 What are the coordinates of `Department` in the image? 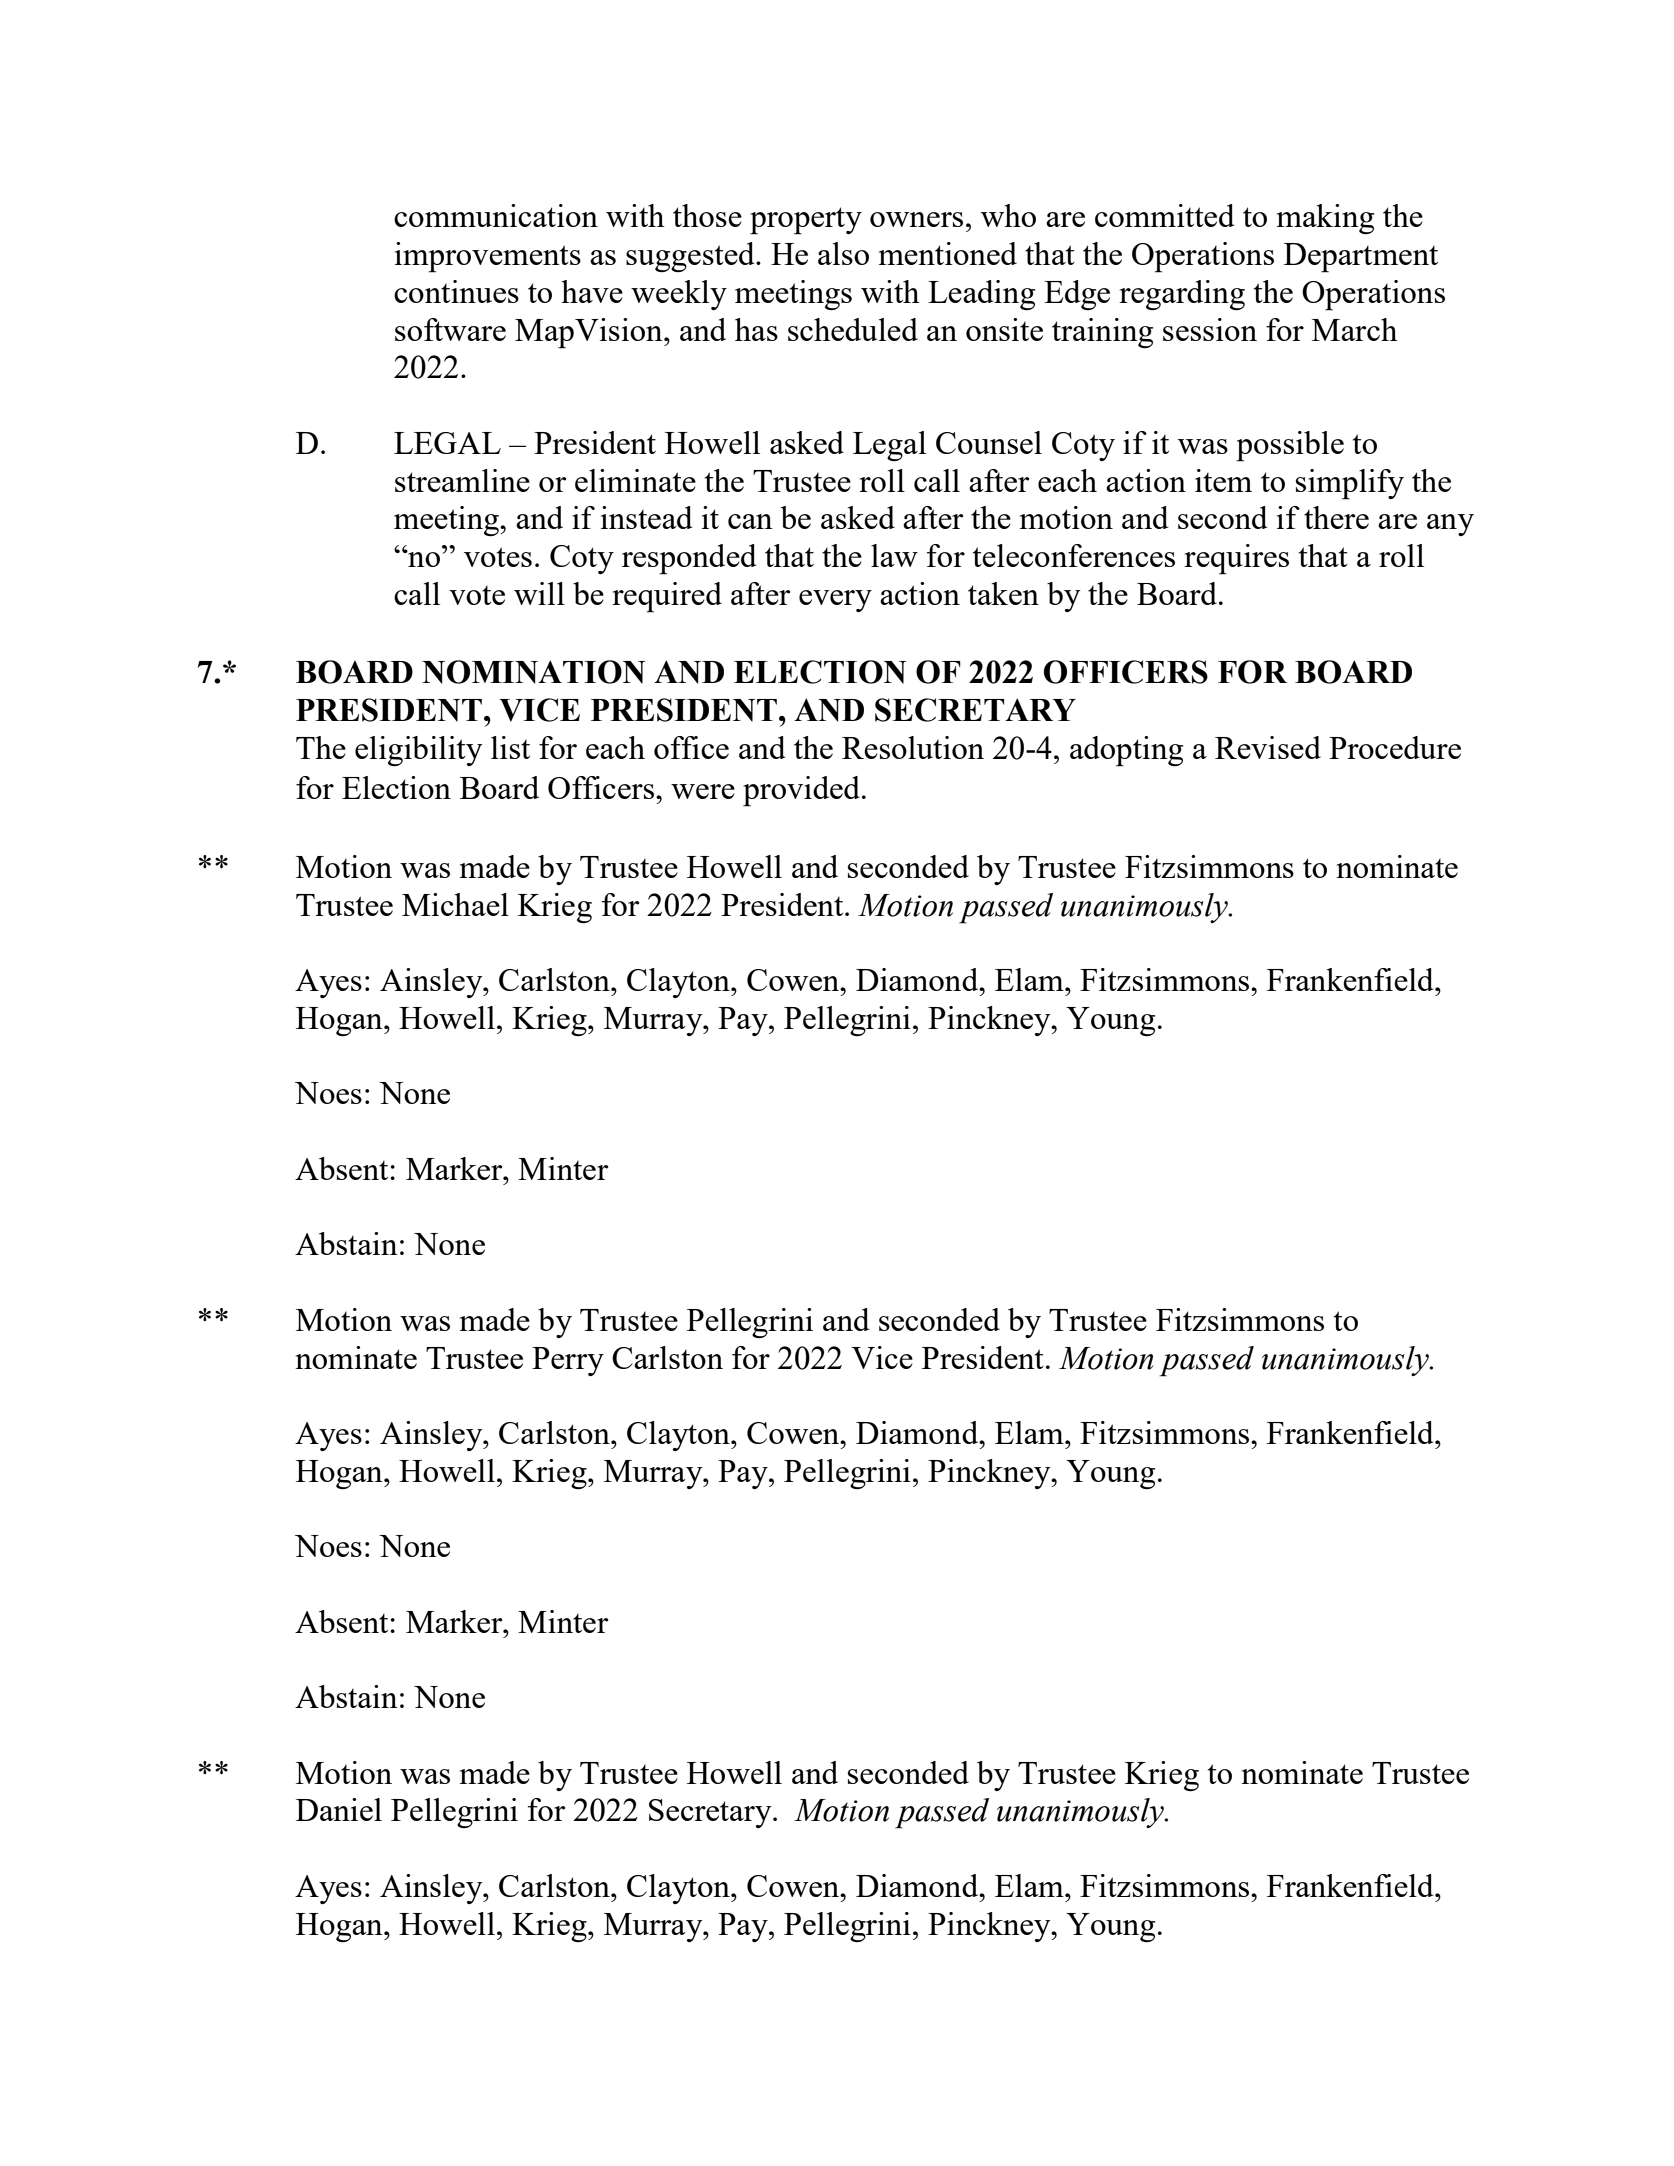 It's located at (1361, 258).
